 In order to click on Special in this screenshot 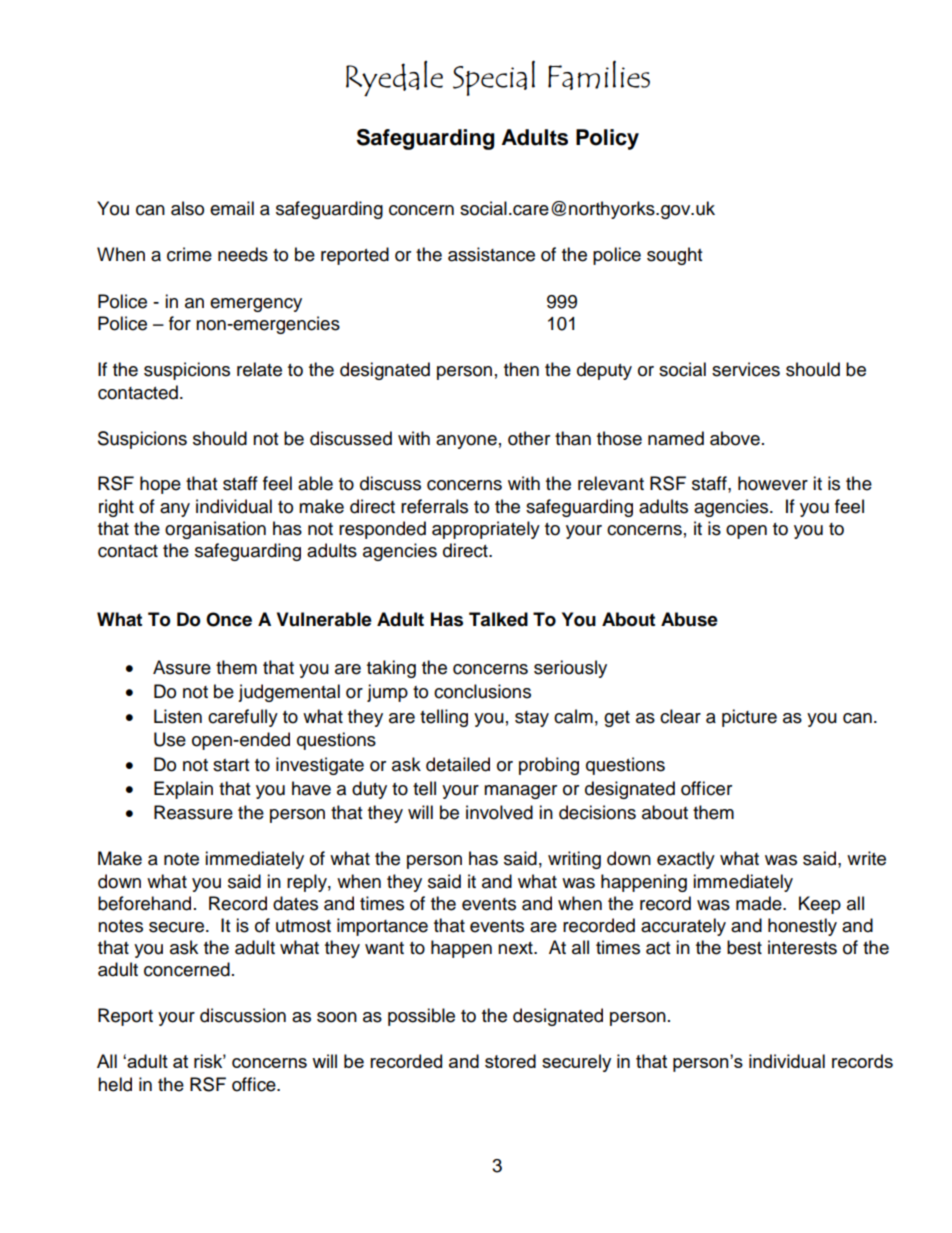, I will do `click(494, 78)`.
